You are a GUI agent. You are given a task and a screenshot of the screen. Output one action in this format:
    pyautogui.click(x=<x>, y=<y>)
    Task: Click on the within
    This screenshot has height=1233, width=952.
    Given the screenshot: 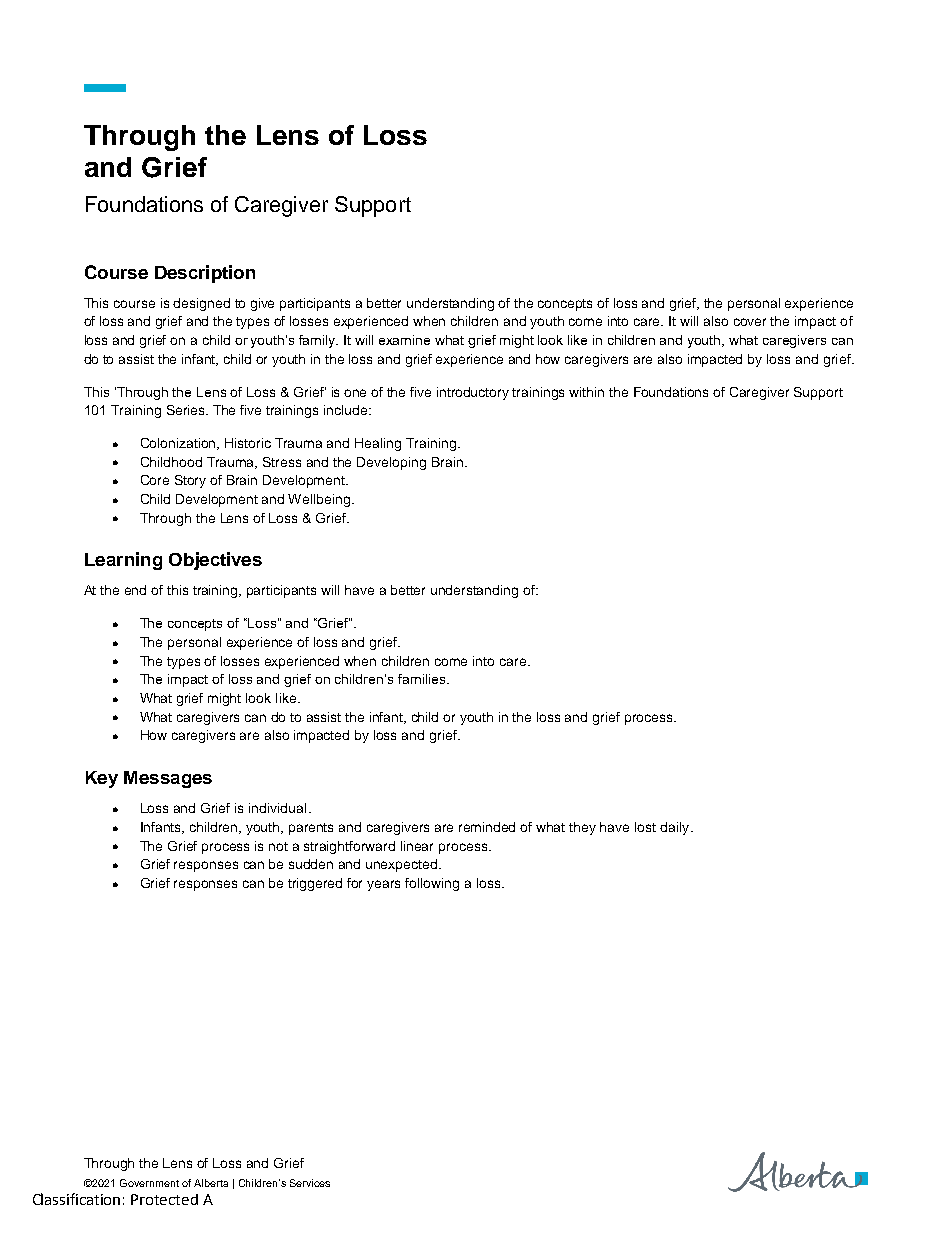 What is the action you would take?
    pyautogui.click(x=586, y=392)
